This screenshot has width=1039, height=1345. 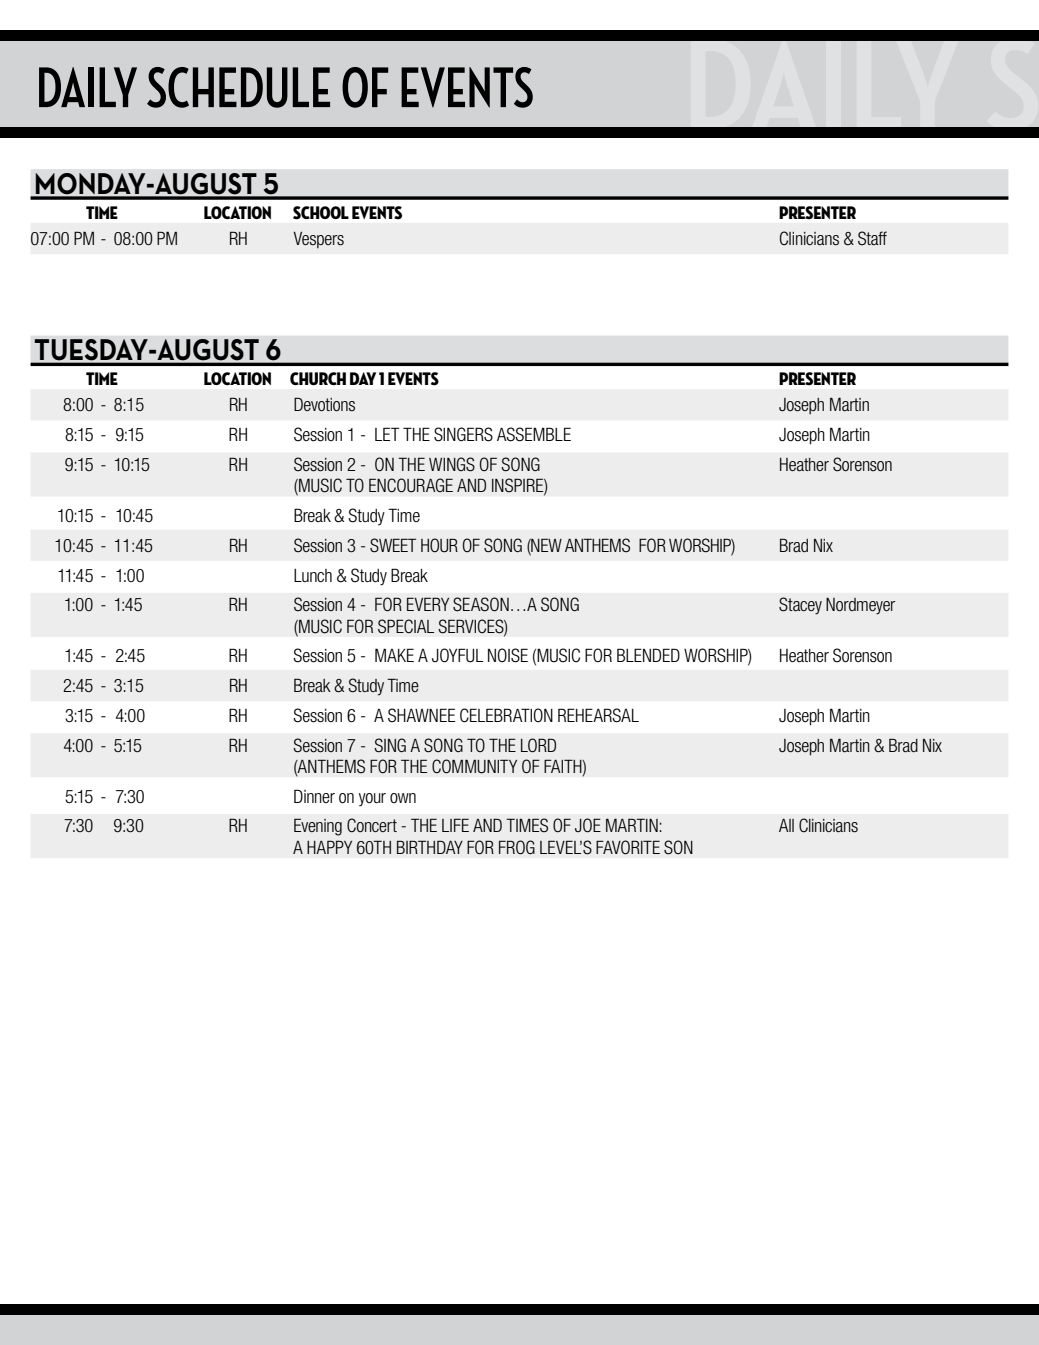 What do you see at coordinates (800, 606) in the screenshot?
I see `Stacey` at bounding box center [800, 606].
